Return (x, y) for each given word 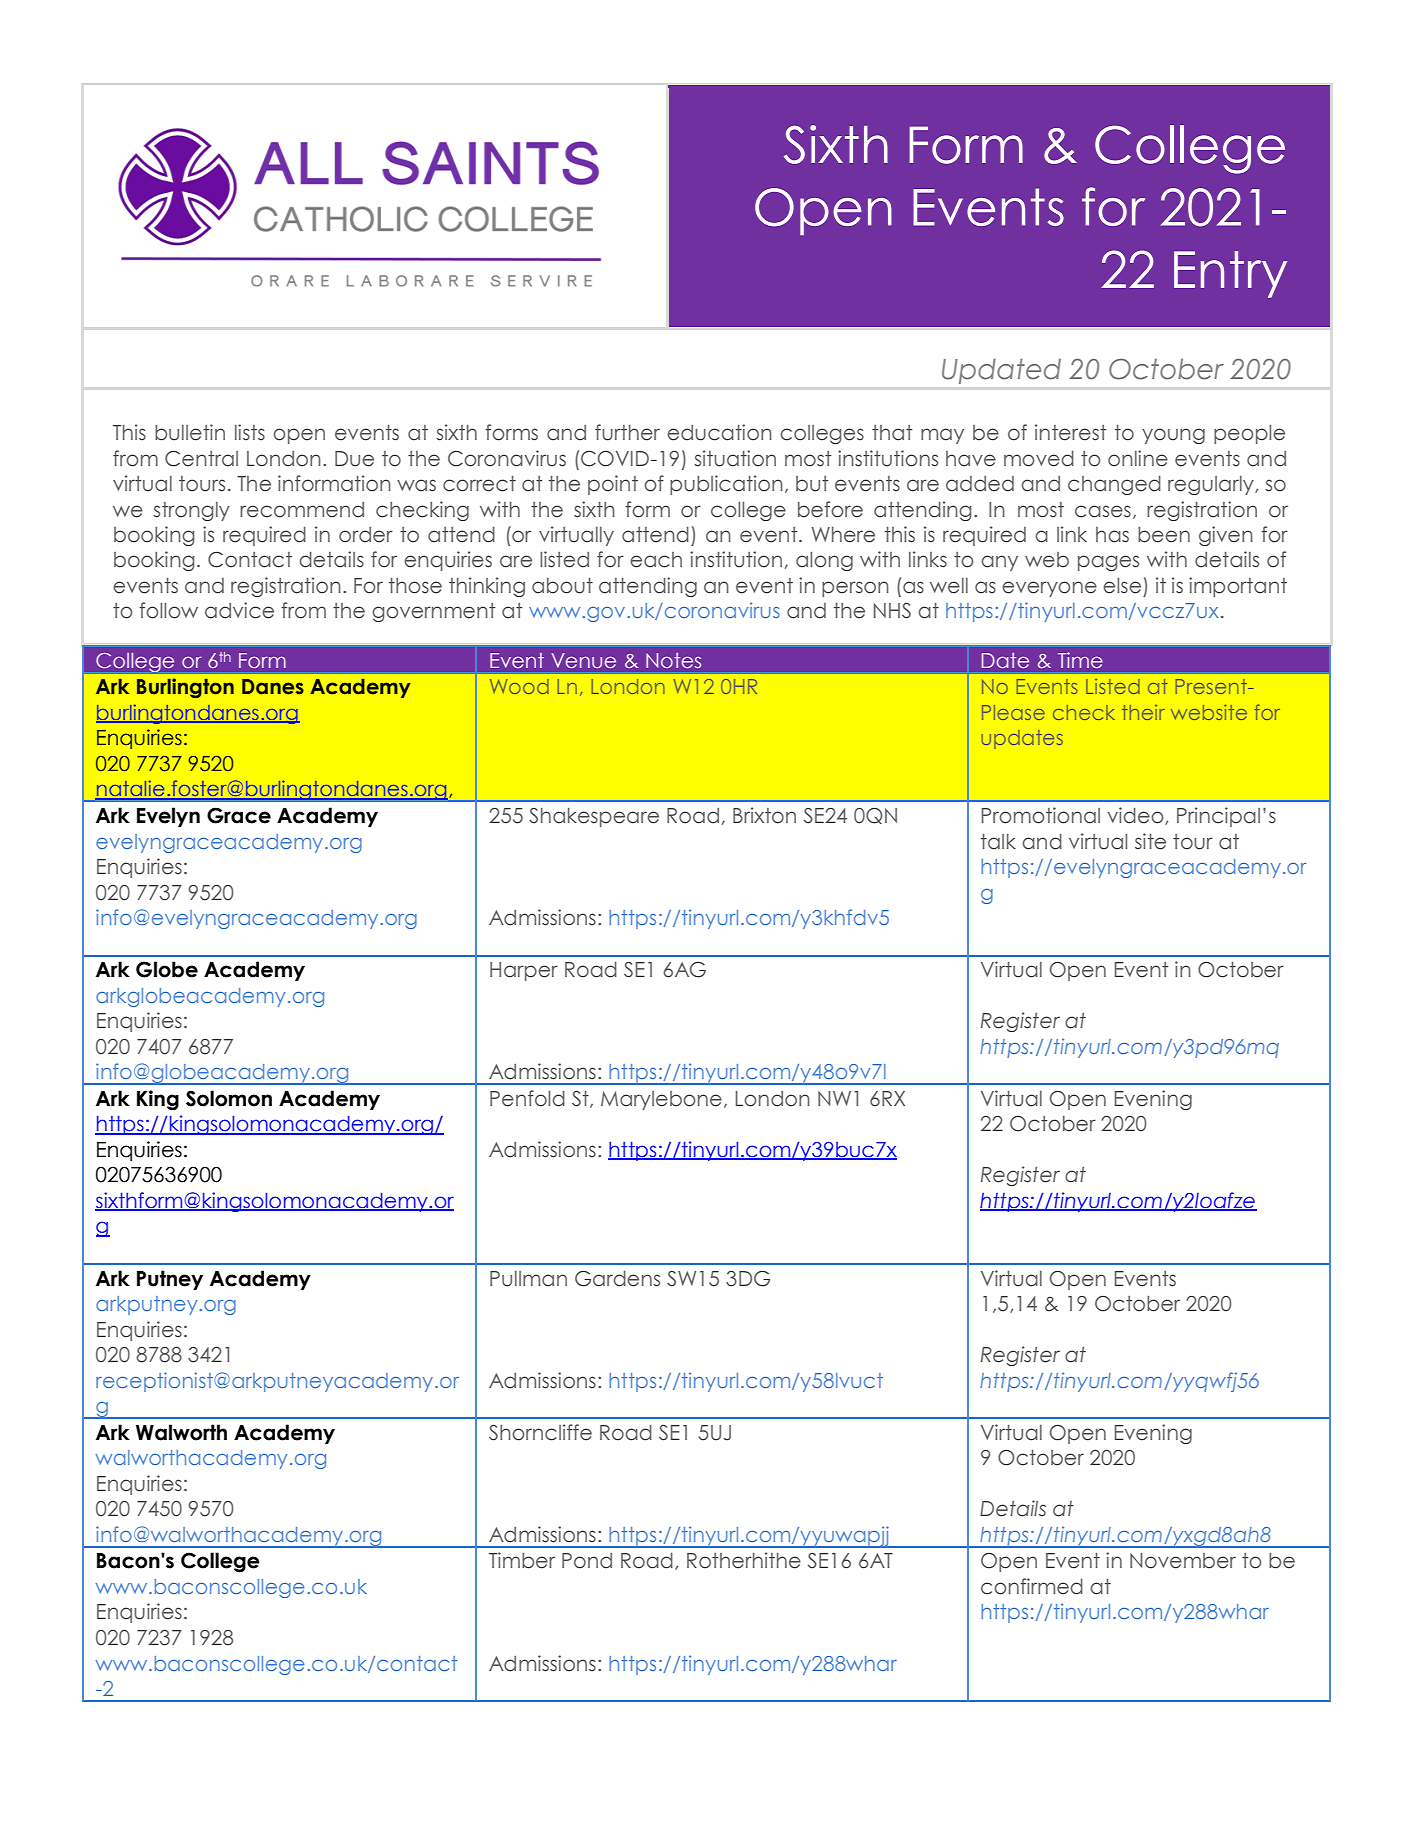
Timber (522, 1560)
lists (250, 432)
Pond (587, 1561)
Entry (1230, 274)
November (1183, 1561)
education (719, 432)
